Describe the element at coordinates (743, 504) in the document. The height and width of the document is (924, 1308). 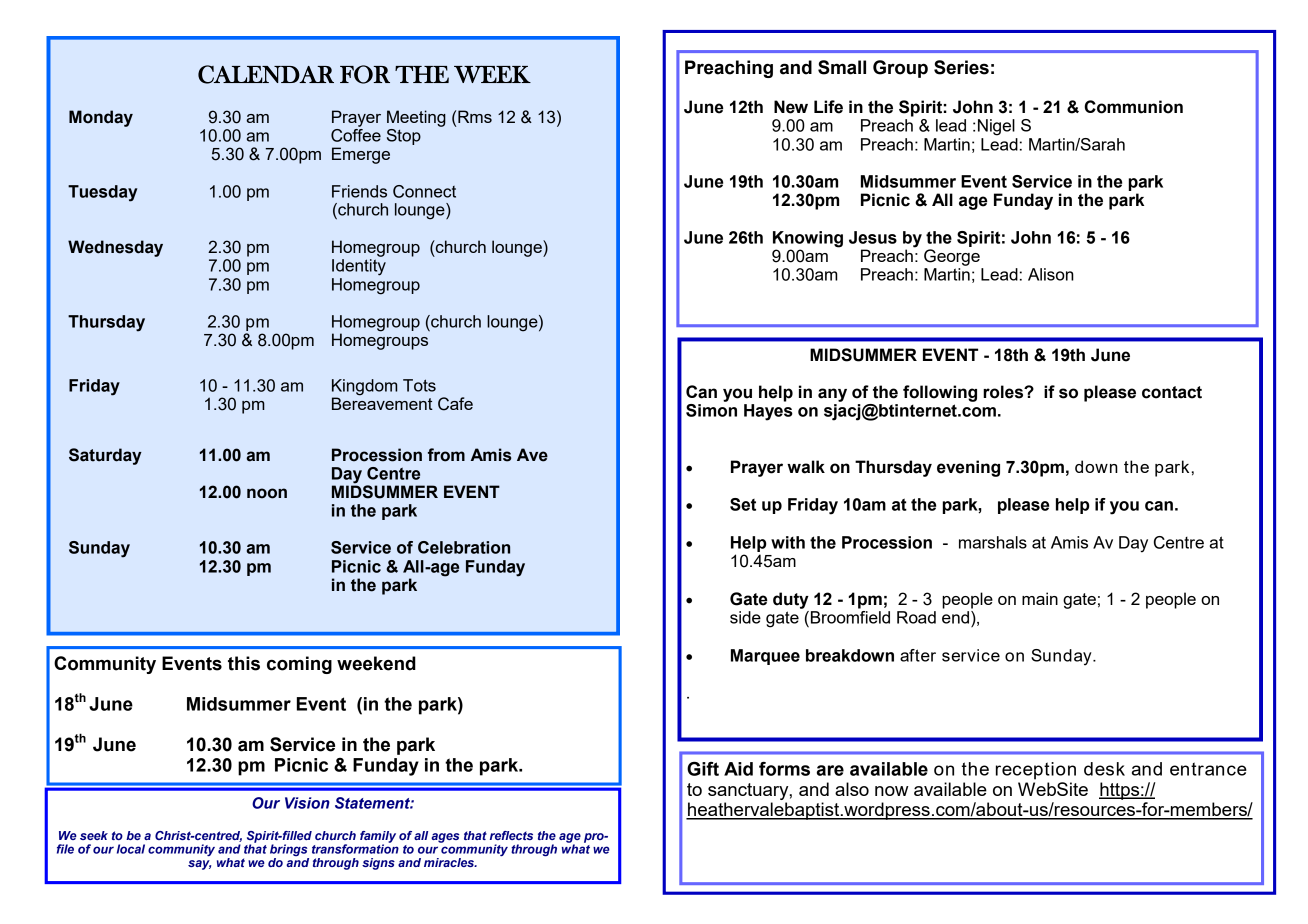
I see `Set` at that location.
